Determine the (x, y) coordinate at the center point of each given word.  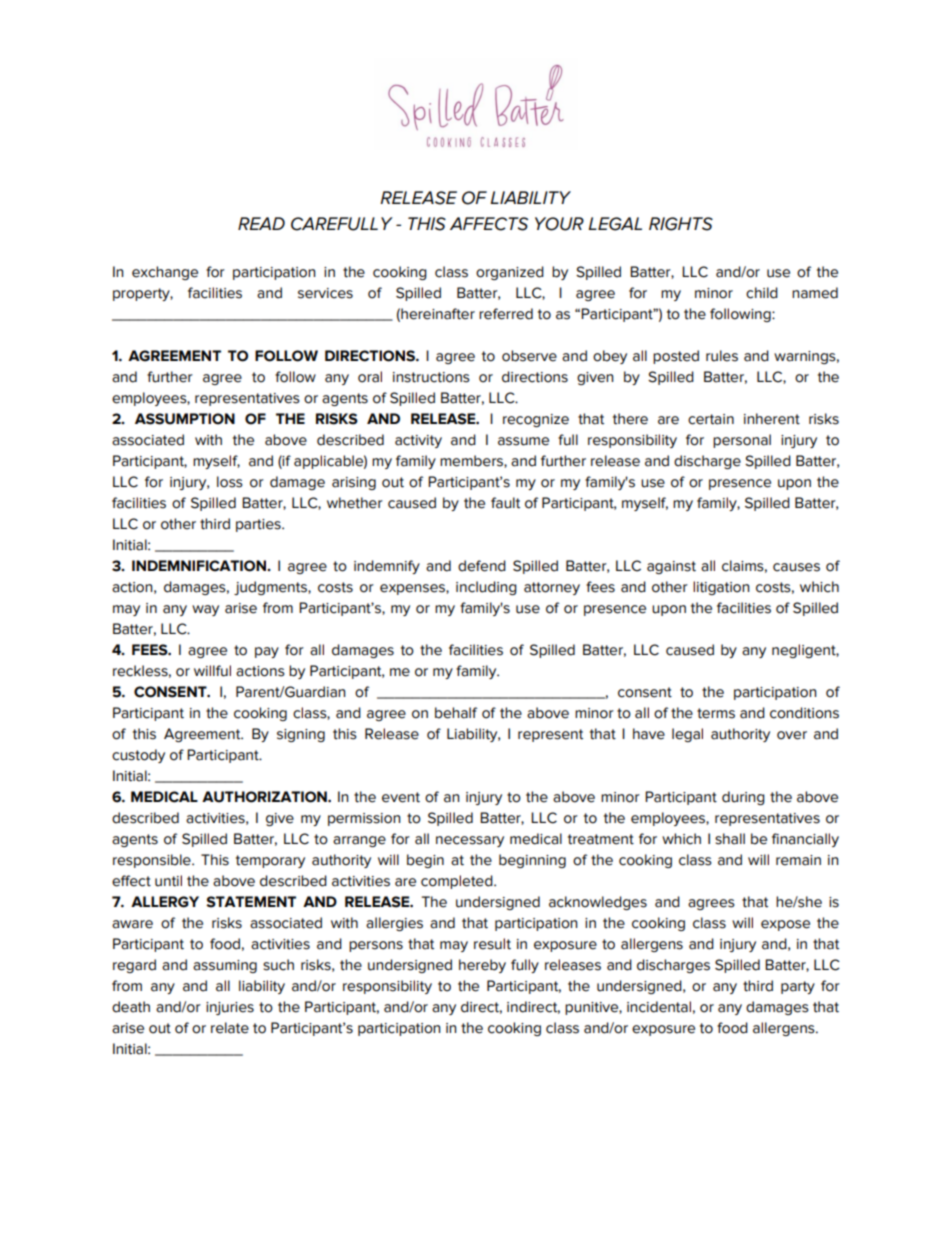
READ (261, 223)
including (486, 588)
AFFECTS (489, 224)
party (798, 987)
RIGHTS (681, 224)
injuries (230, 1008)
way (205, 610)
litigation (721, 588)
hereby (482, 966)
